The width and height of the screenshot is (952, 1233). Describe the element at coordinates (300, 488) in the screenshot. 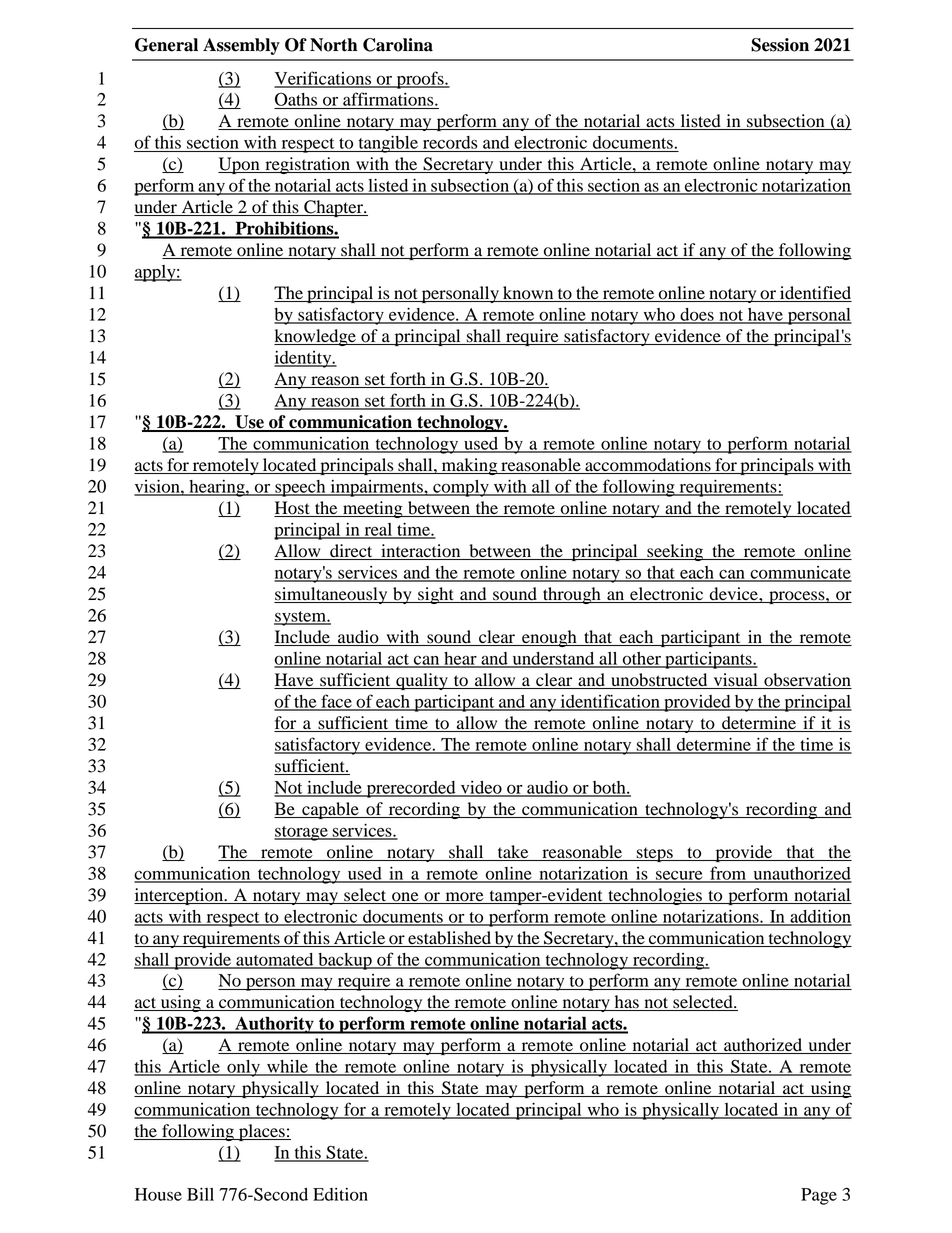

I see `speech` at that location.
